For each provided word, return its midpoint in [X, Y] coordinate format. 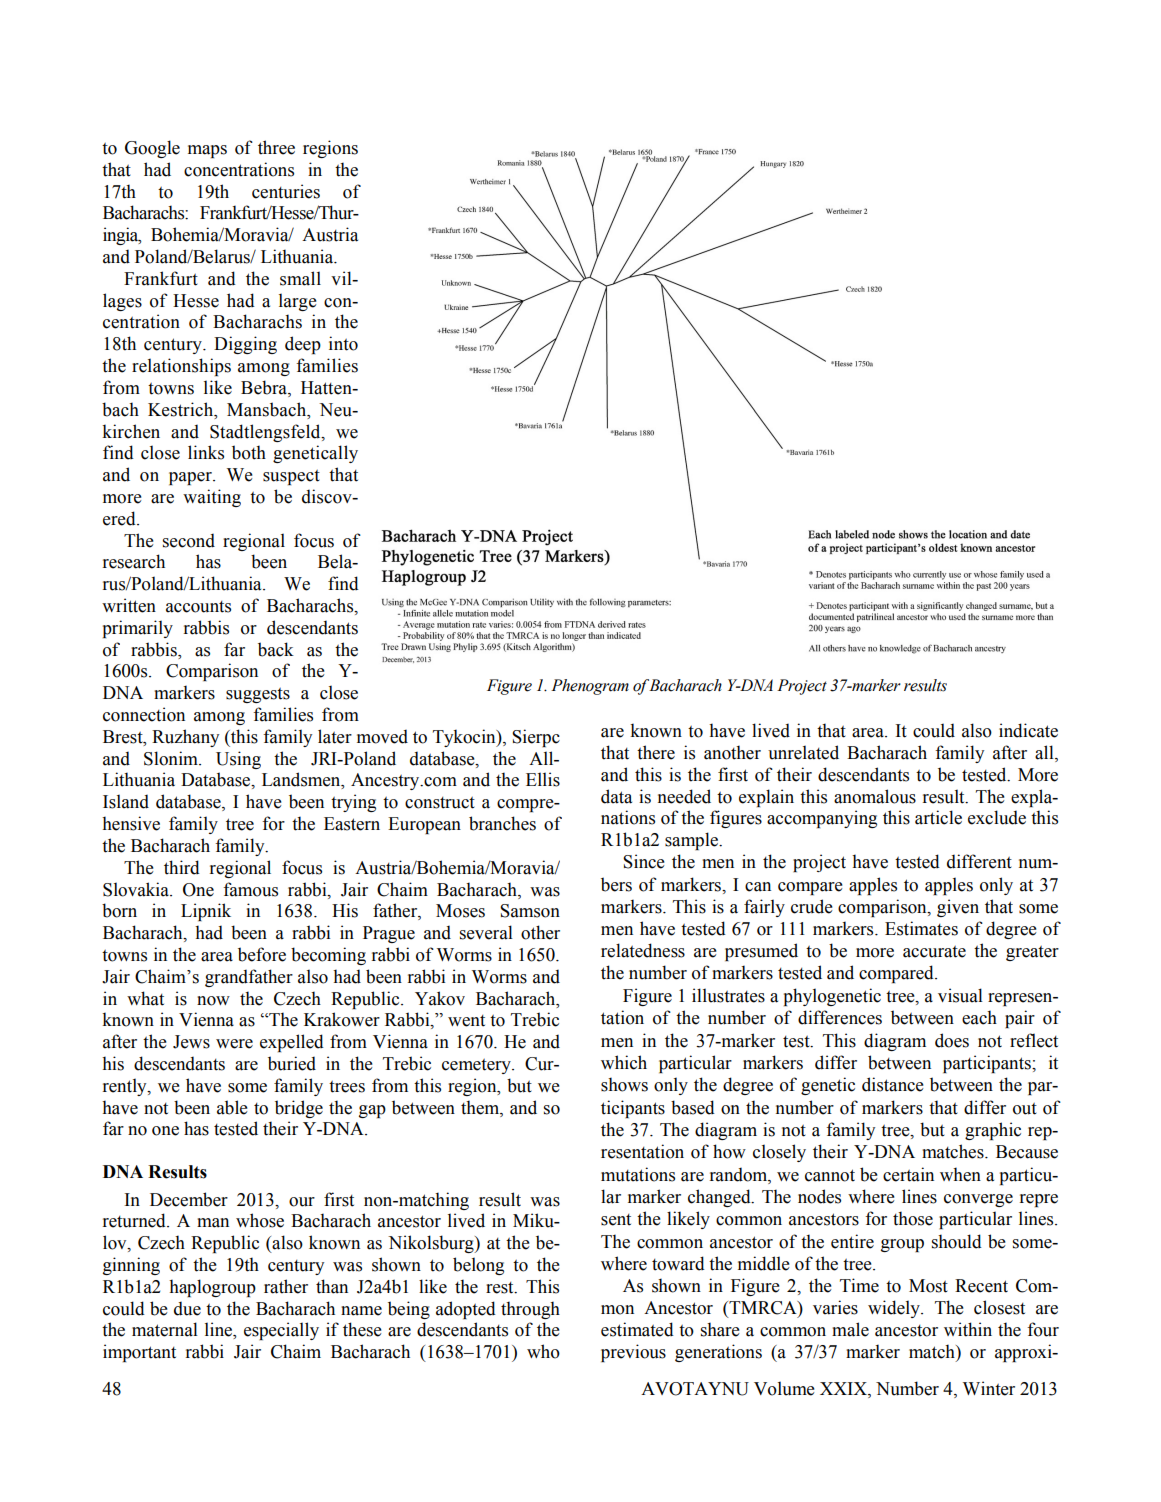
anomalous [875, 796]
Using [238, 760]
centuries [286, 191]
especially [281, 1331]
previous [633, 1353]
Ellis [543, 779]
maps [207, 151]
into [343, 343]
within [968, 1329]
